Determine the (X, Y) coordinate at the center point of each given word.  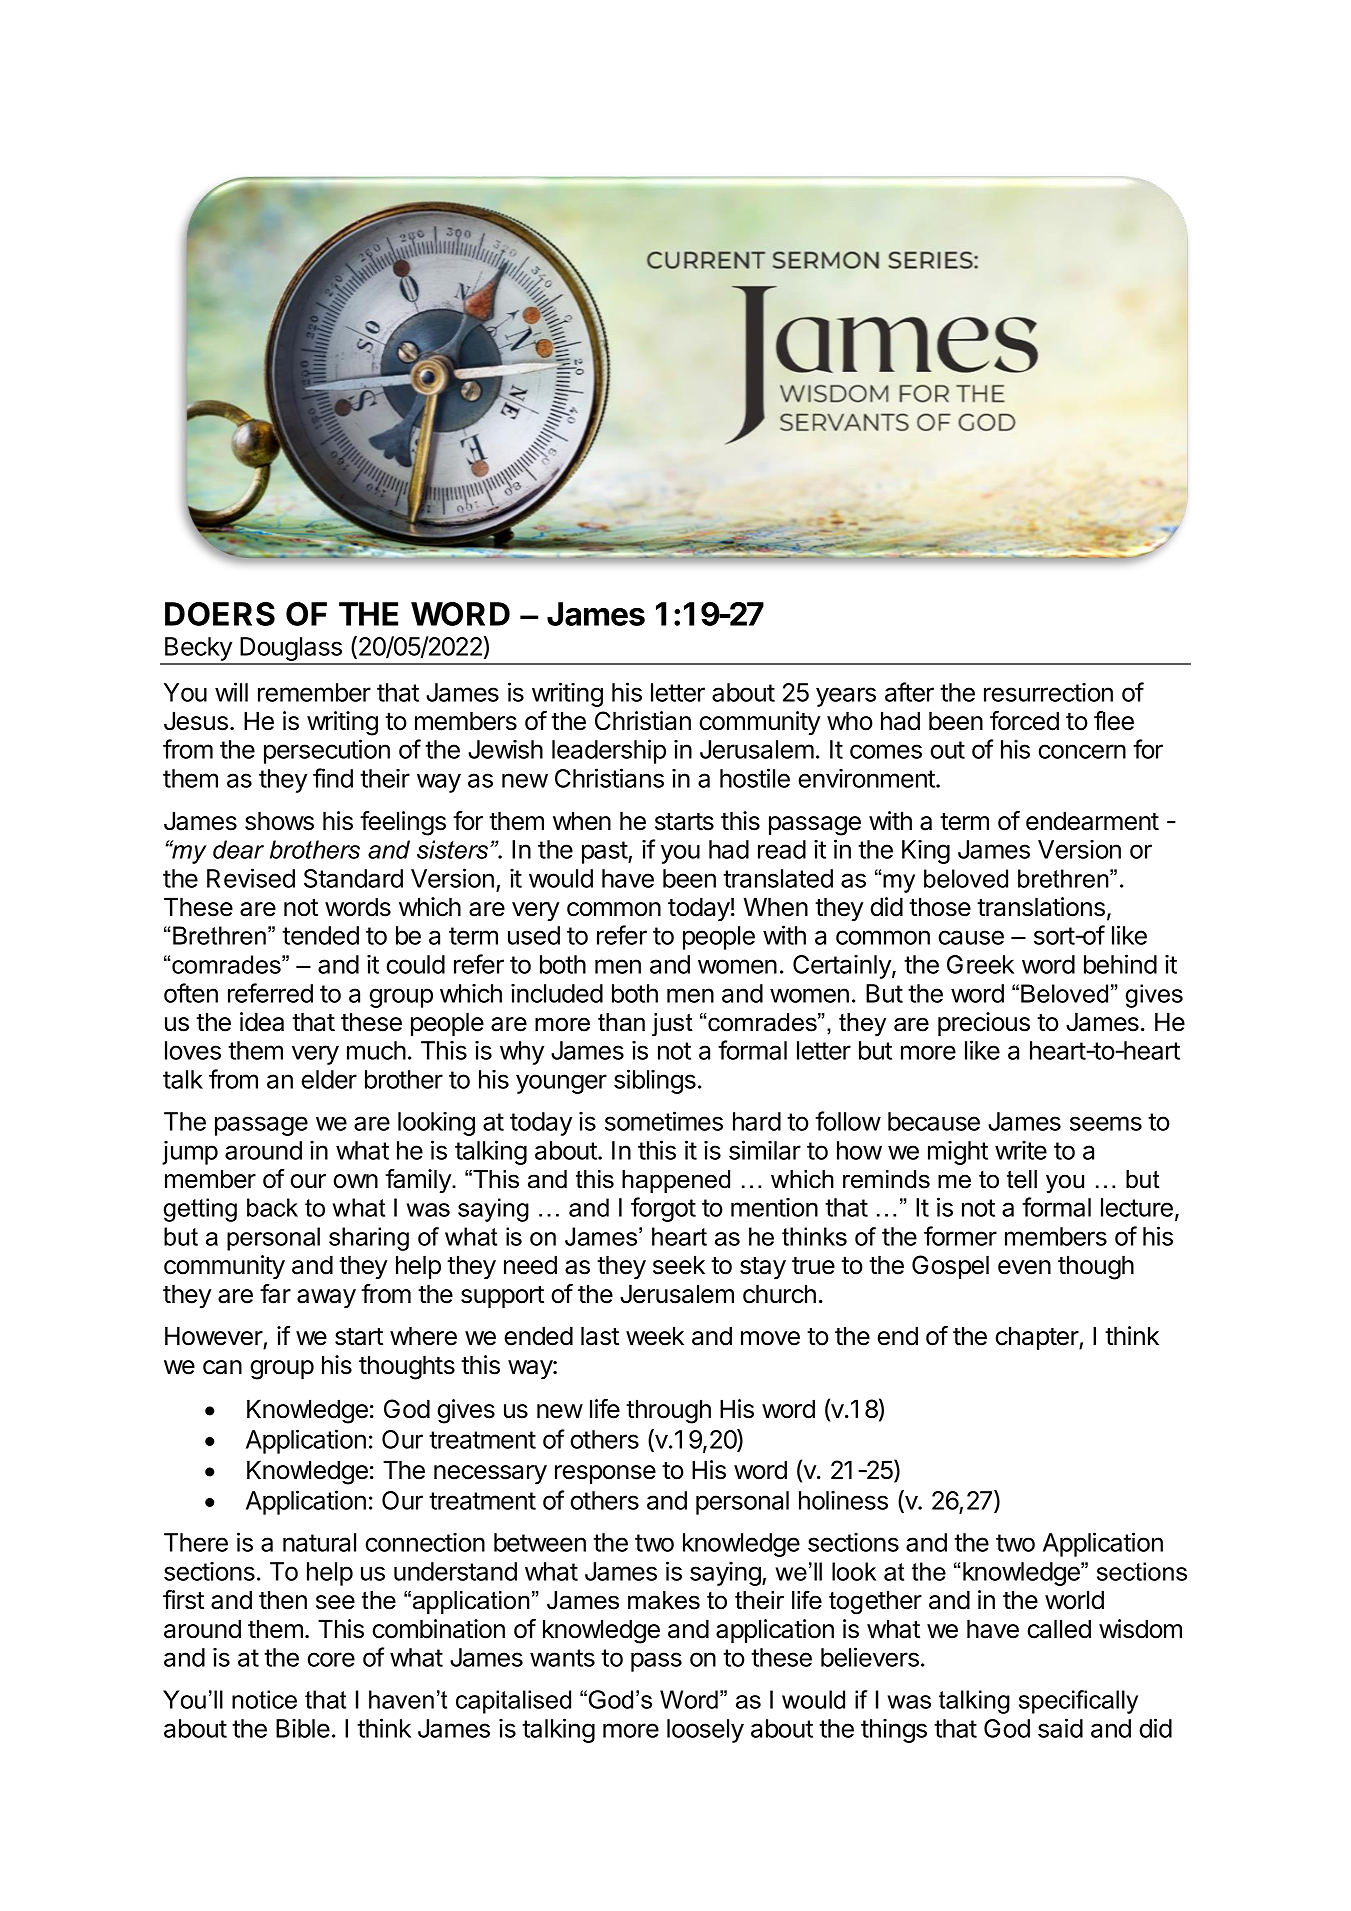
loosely (705, 1731)
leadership (609, 751)
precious (984, 1024)
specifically (1078, 1702)
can (222, 1367)
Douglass (291, 650)
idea (262, 1022)
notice (264, 1699)
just (672, 1025)
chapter (1037, 1338)
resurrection (1048, 692)
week (655, 1336)
